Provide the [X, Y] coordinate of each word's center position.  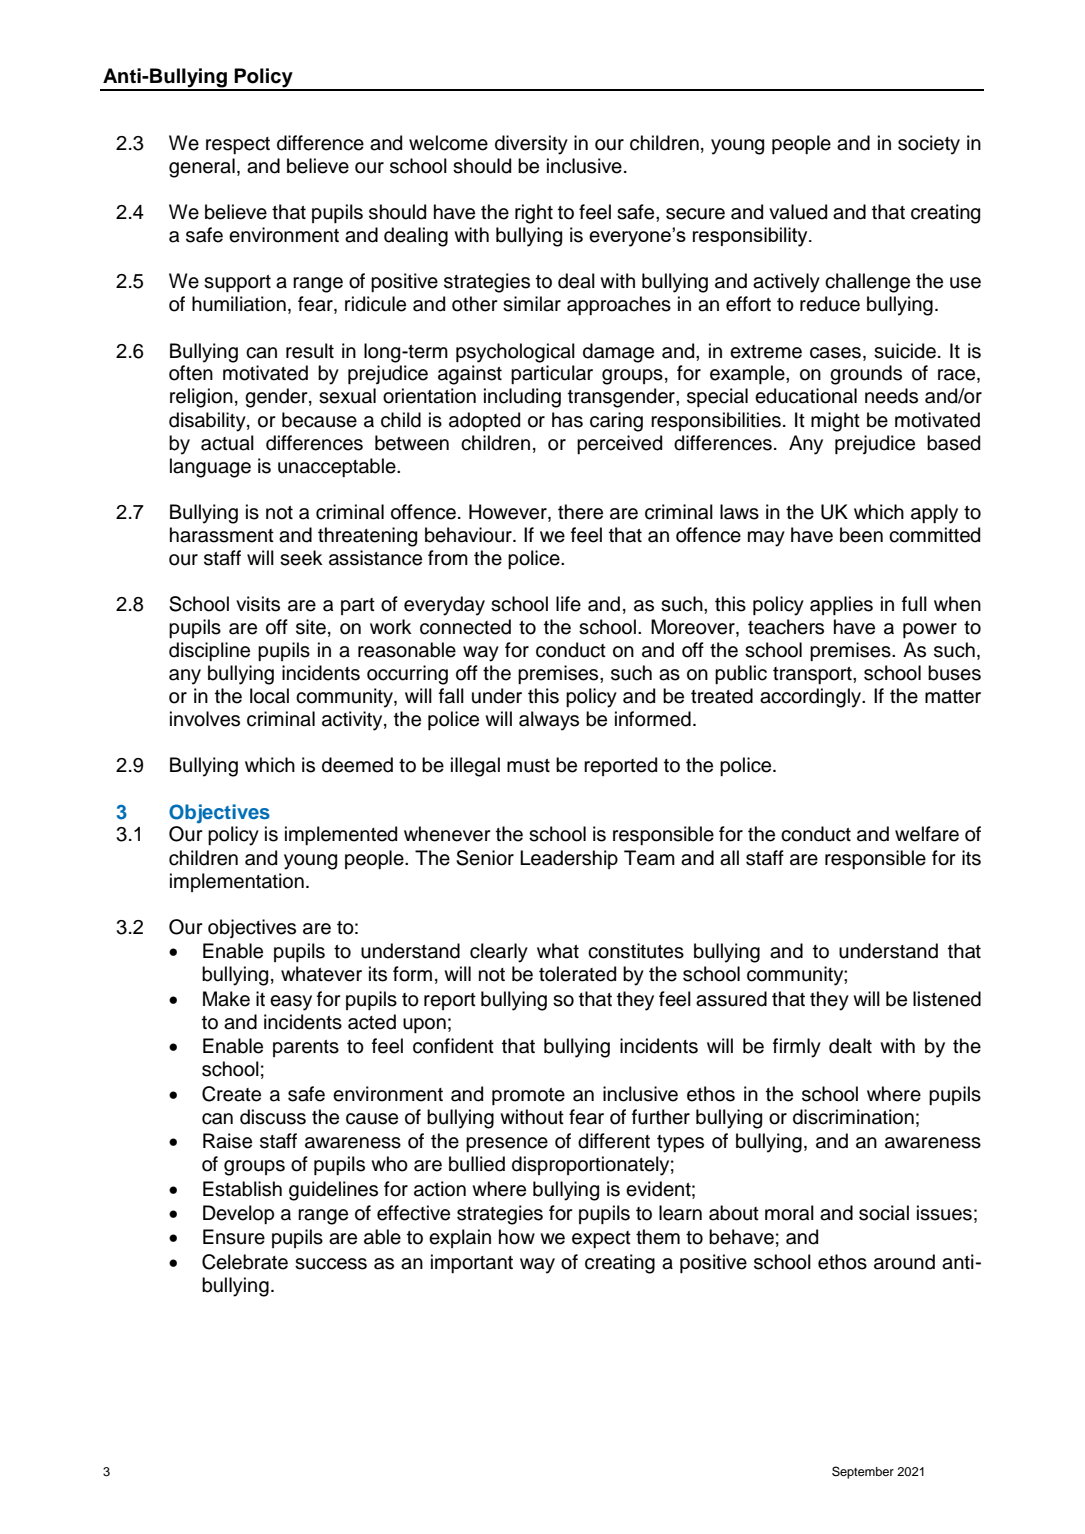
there [580, 512]
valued [798, 212]
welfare [927, 834]
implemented [341, 835]
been [861, 535]
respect [238, 145]
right [534, 214]
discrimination [853, 1117]
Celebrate [245, 1262]
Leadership [569, 859]
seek [301, 558]
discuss [273, 1117]
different [614, 1141]
